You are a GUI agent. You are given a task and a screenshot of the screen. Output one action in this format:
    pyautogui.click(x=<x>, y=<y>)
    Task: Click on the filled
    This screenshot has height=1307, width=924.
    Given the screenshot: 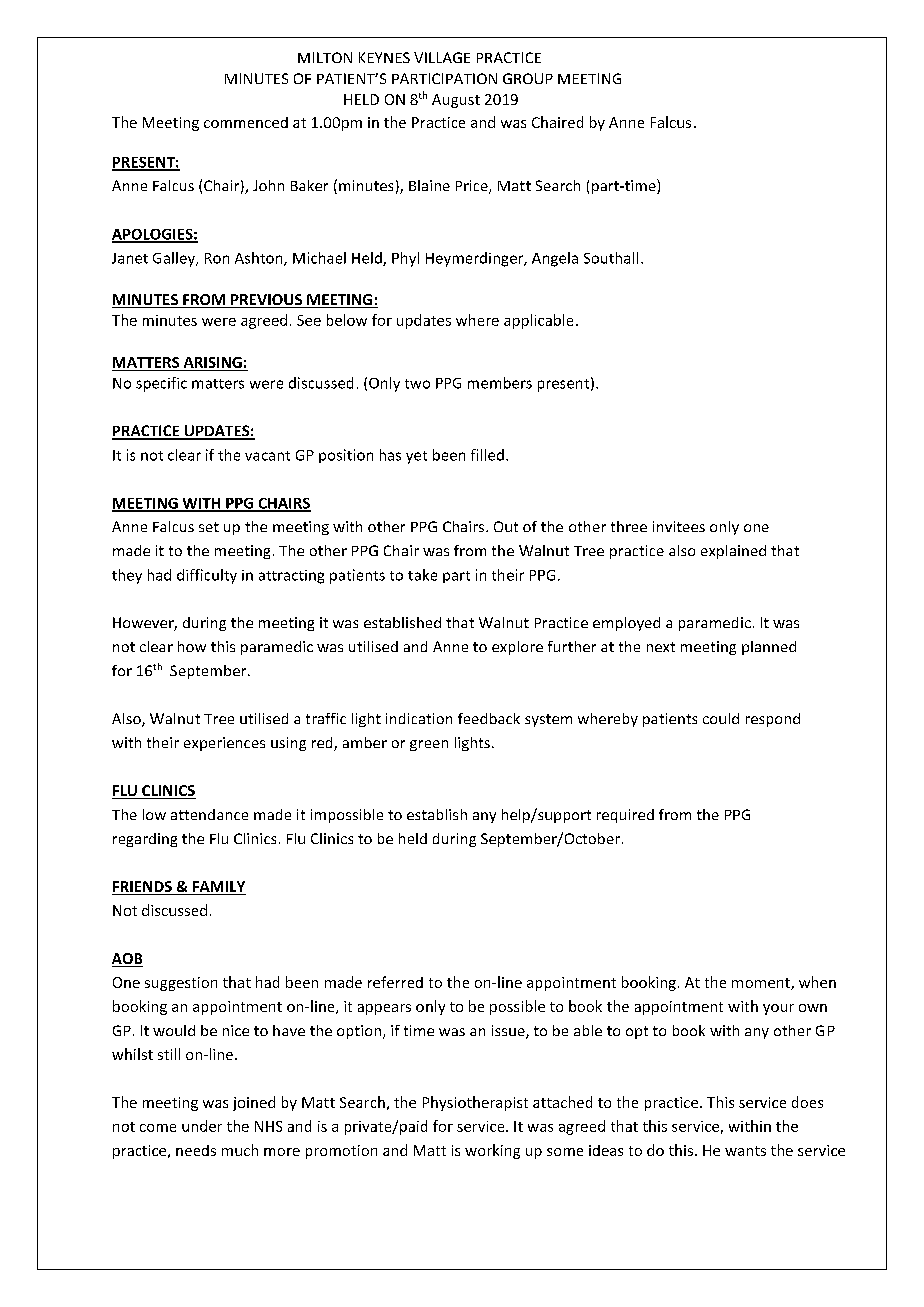 What is the action you would take?
    pyautogui.click(x=487, y=455)
